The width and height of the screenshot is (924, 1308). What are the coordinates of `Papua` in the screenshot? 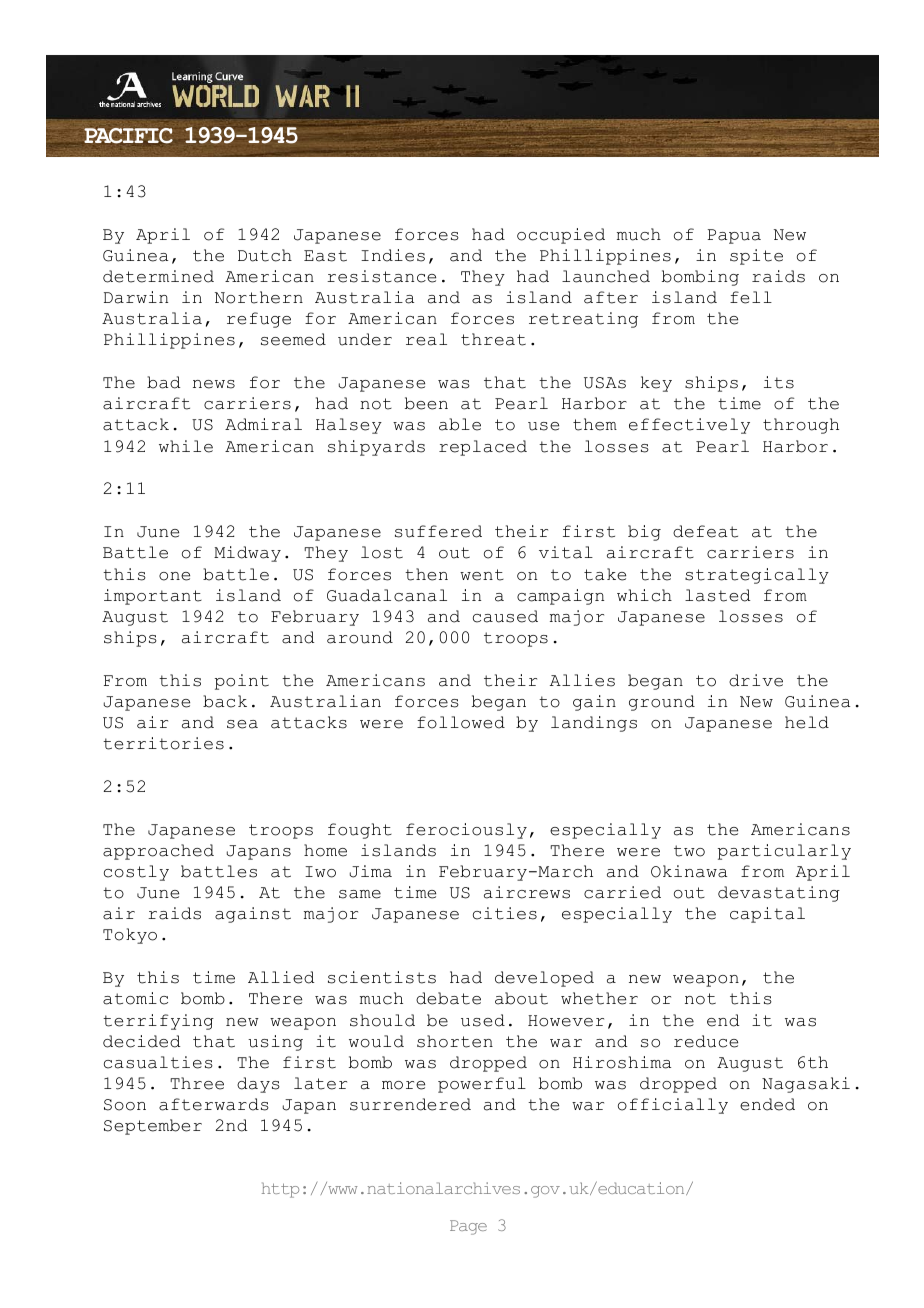 It's located at (734, 236).
